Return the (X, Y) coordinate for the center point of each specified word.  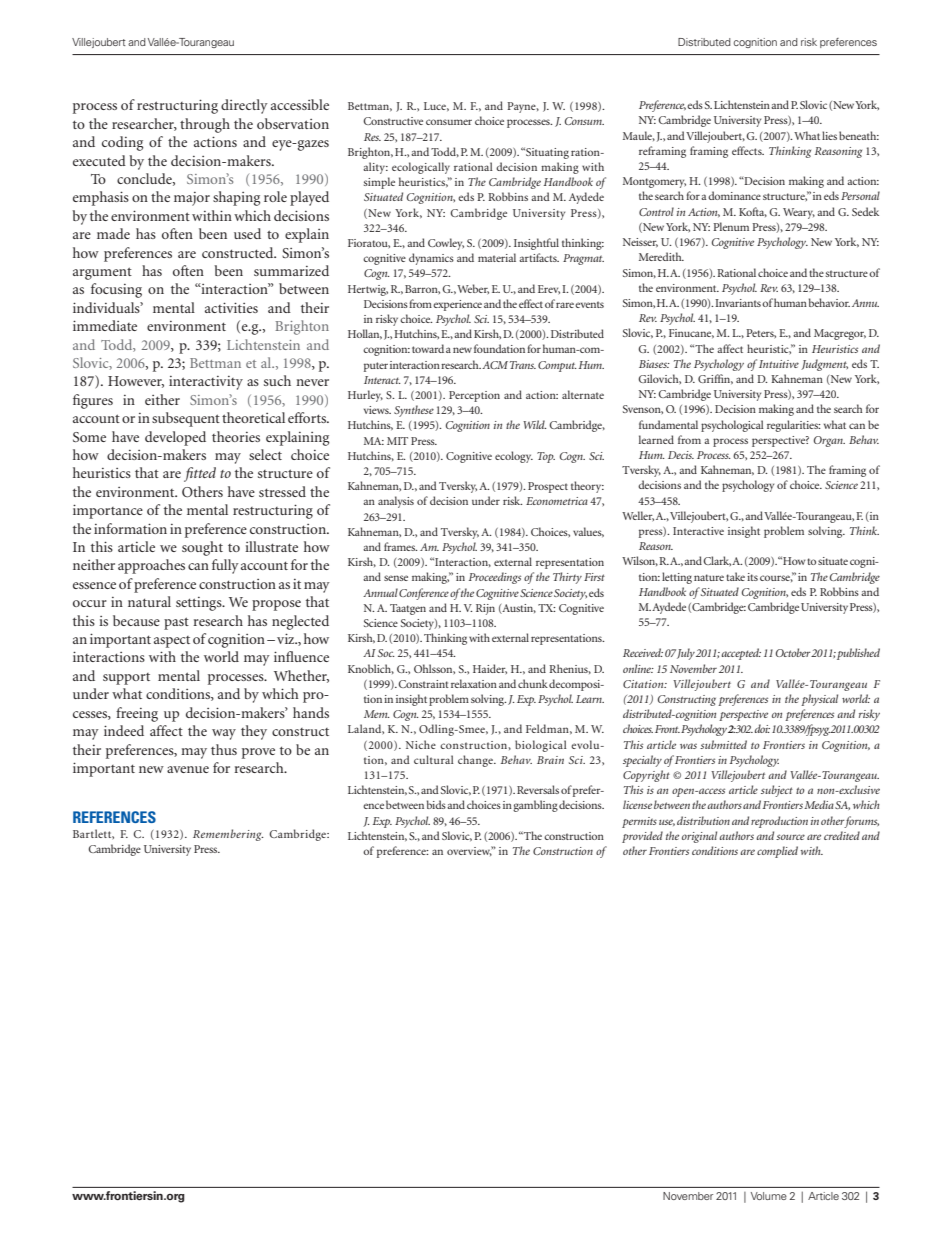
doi (762, 728)
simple (379, 183)
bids (436, 804)
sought (202, 548)
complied (777, 852)
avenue (188, 769)
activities (231, 307)
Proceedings (495, 578)
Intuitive (779, 364)
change (476, 761)
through (205, 125)
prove (258, 753)
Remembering (228, 835)
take (735, 576)
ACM (495, 365)
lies (829, 135)
